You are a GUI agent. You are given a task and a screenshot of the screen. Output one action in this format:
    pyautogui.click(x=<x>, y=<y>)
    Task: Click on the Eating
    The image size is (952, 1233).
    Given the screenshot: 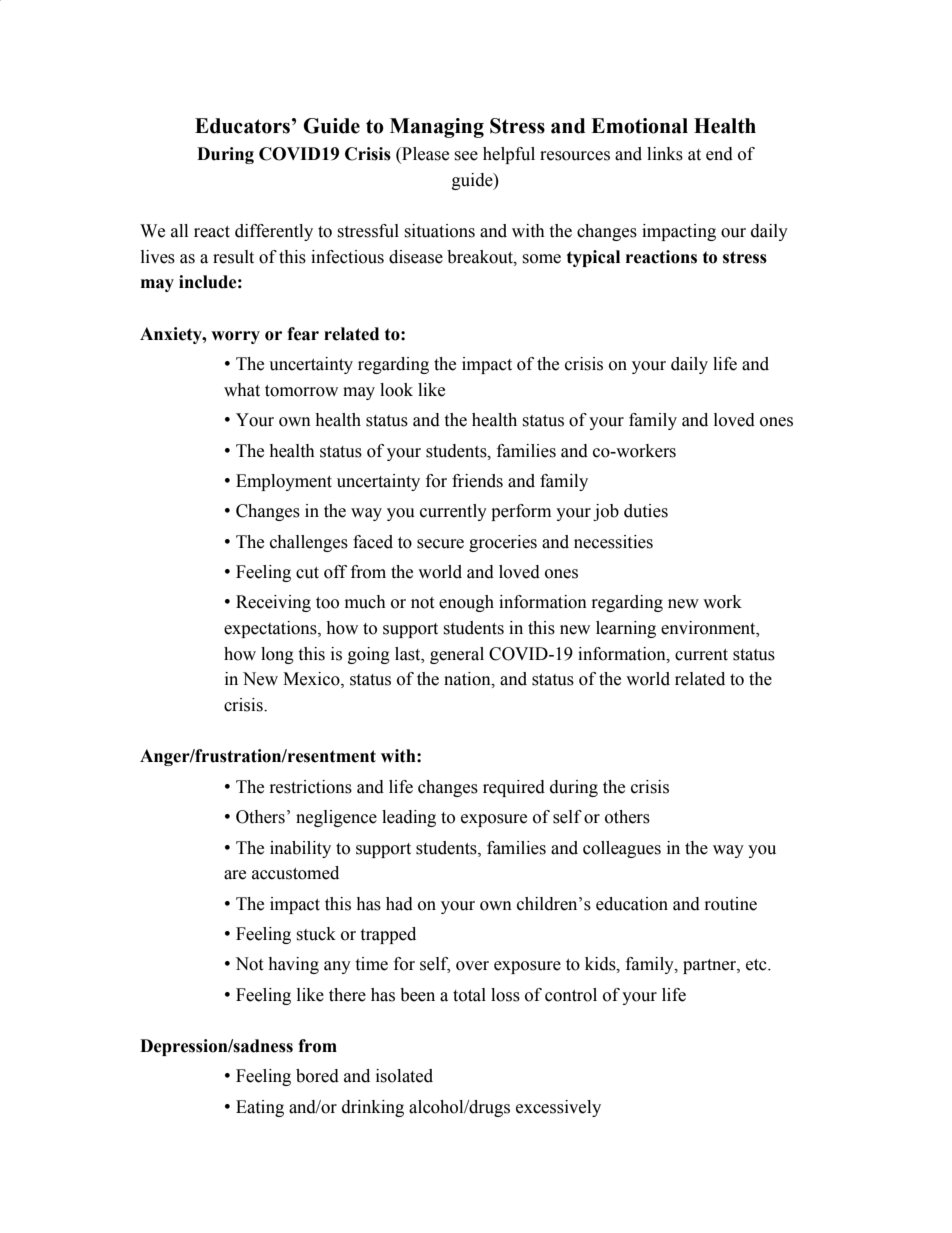 What is the action you would take?
    pyautogui.click(x=260, y=1108)
